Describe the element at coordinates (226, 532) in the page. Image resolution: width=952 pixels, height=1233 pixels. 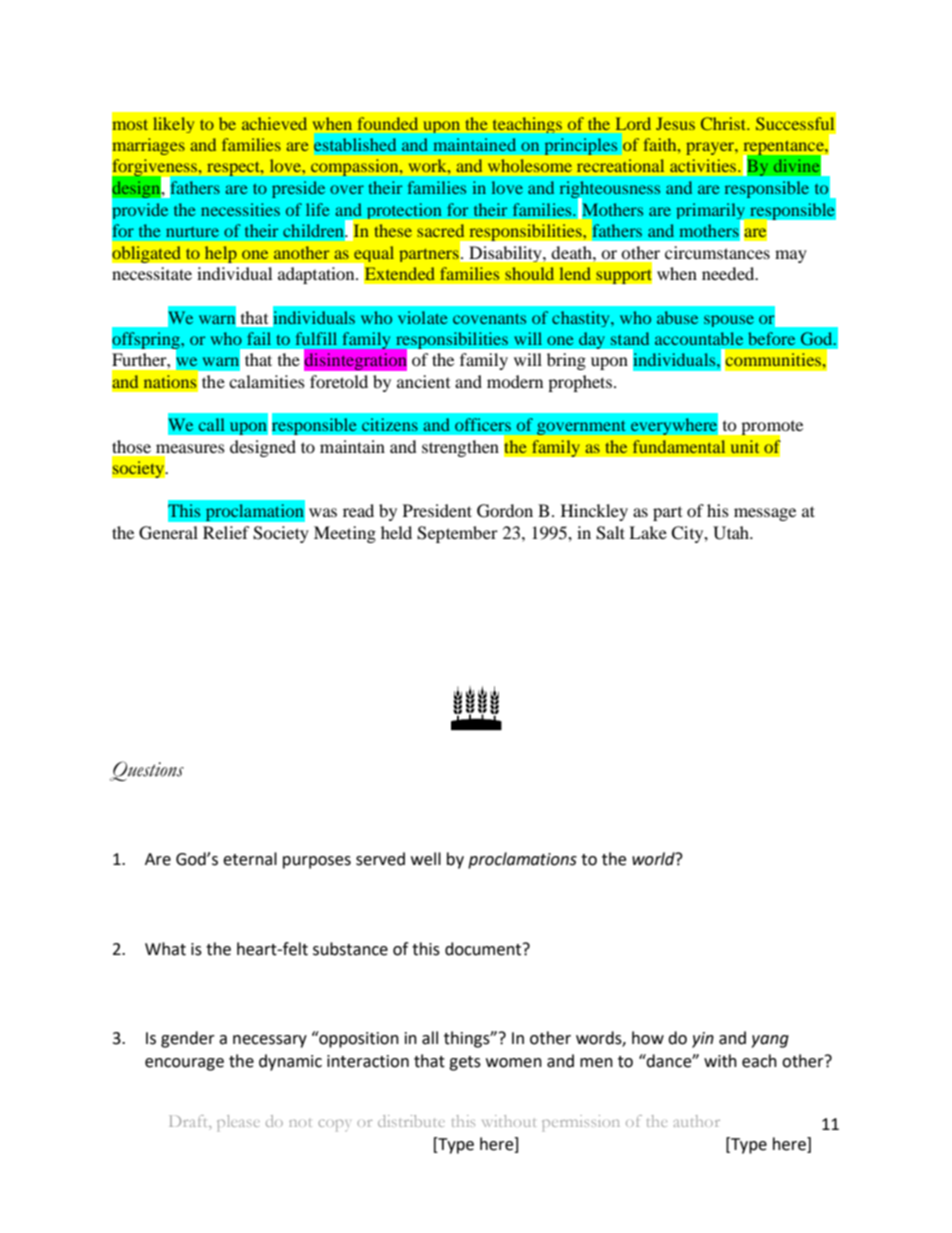
I see `Relief` at that location.
